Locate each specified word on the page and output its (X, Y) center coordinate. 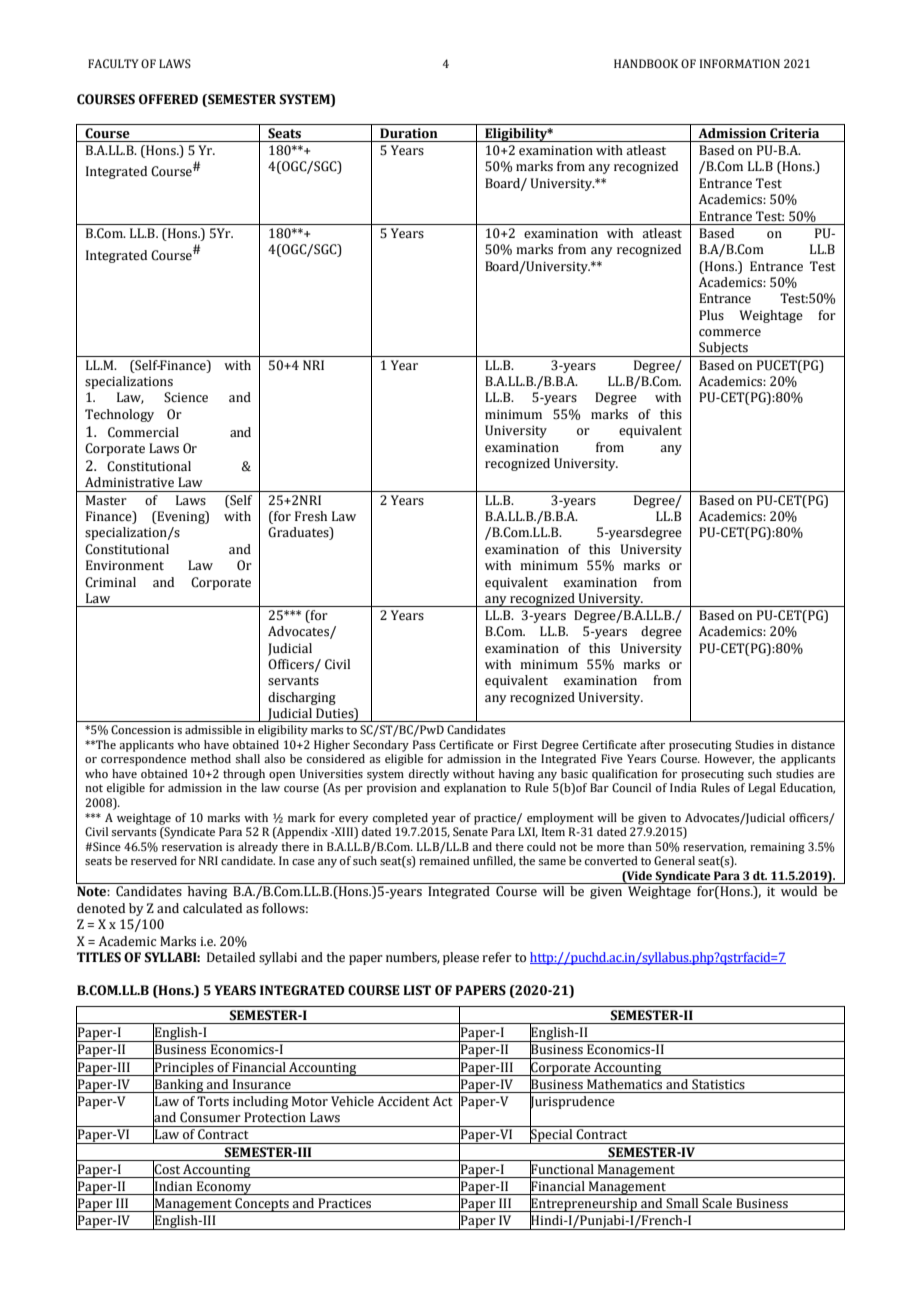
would (799, 891)
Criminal (110, 582)
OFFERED (168, 99)
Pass (424, 744)
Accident (404, 1101)
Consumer (210, 1117)
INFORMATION (740, 63)
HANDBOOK (646, 63)
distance (813, 744)
